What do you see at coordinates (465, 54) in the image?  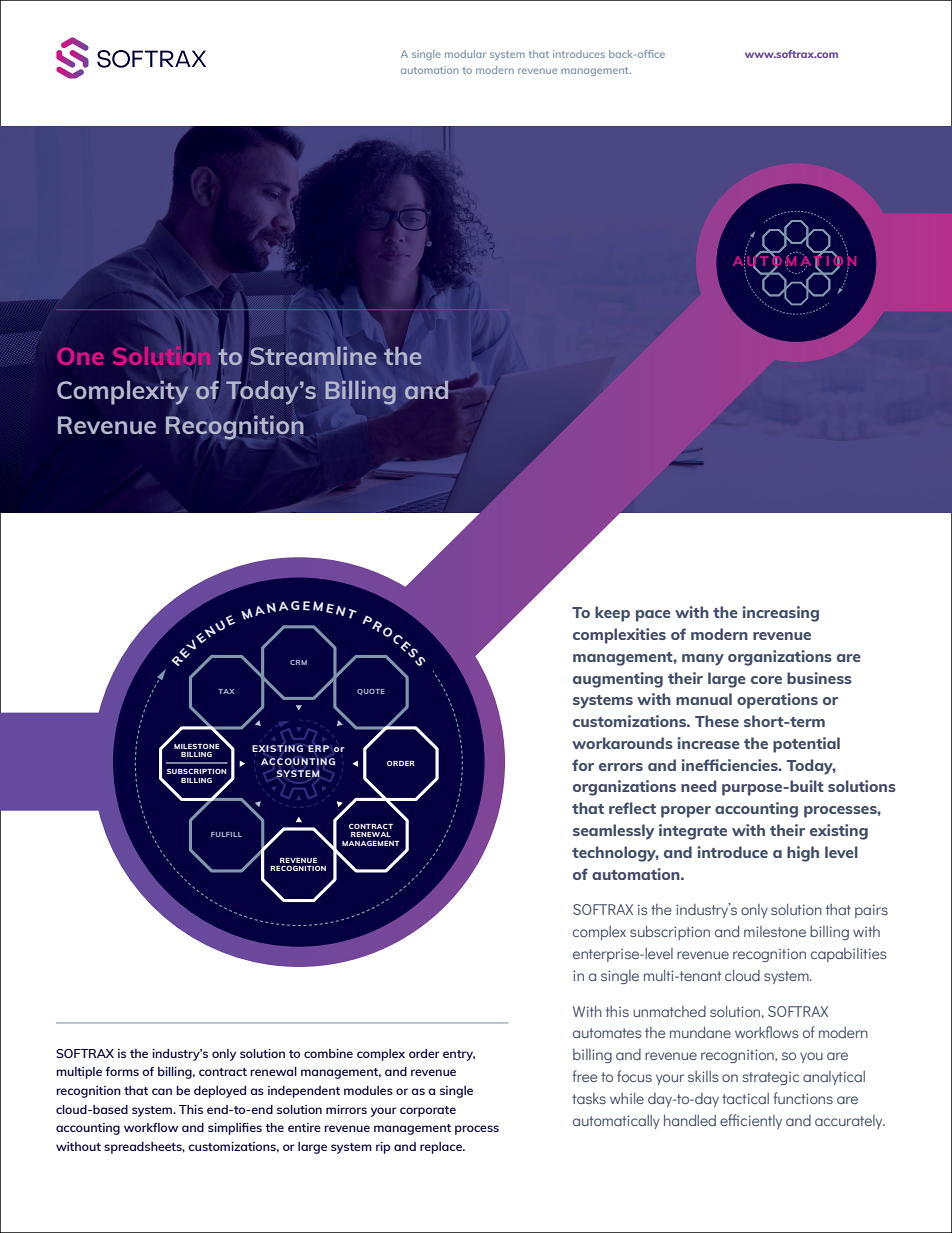 I see `modular` at bounding box center [465, 54].
